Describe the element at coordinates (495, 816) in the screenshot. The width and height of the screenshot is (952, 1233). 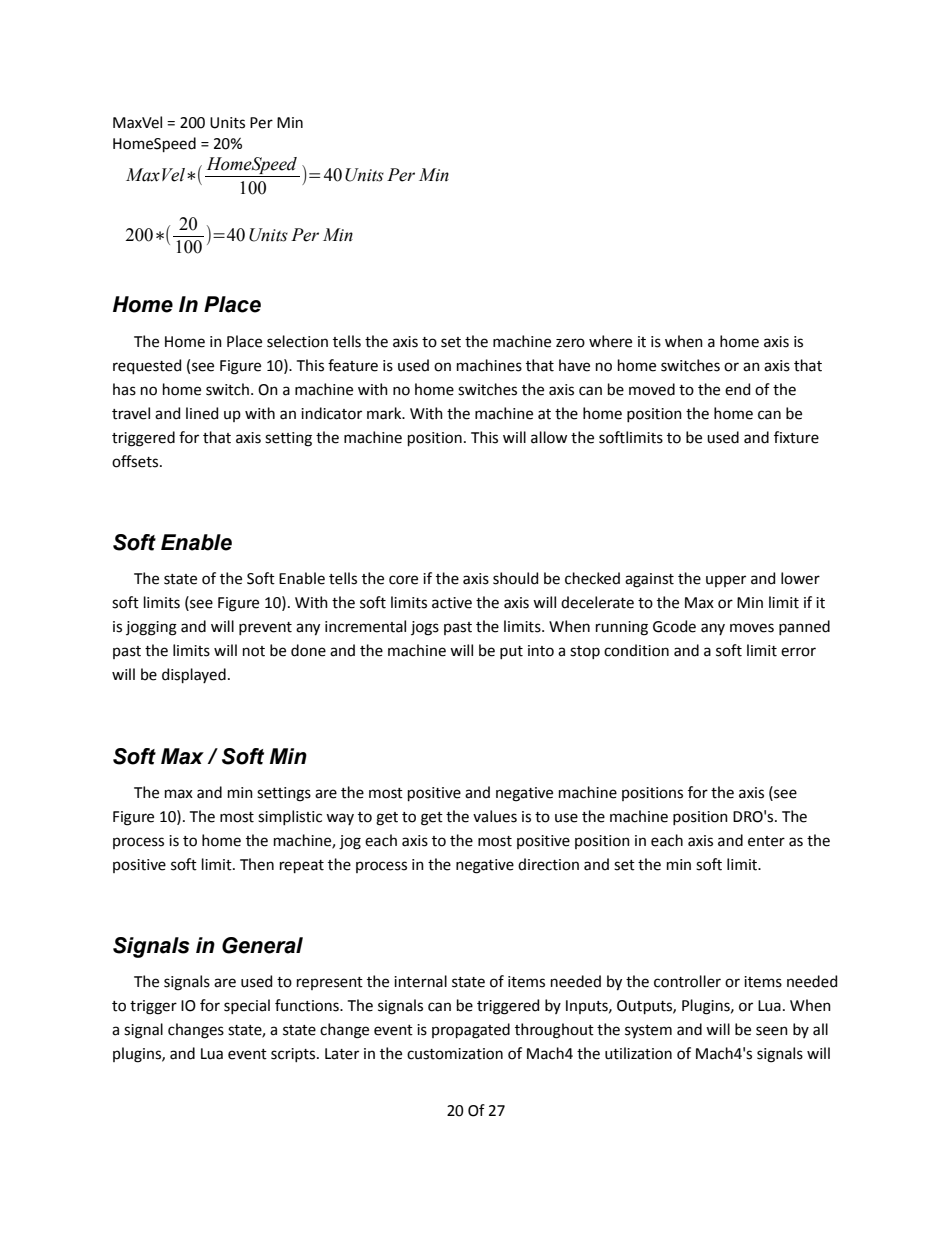
I see `values` at that location.
